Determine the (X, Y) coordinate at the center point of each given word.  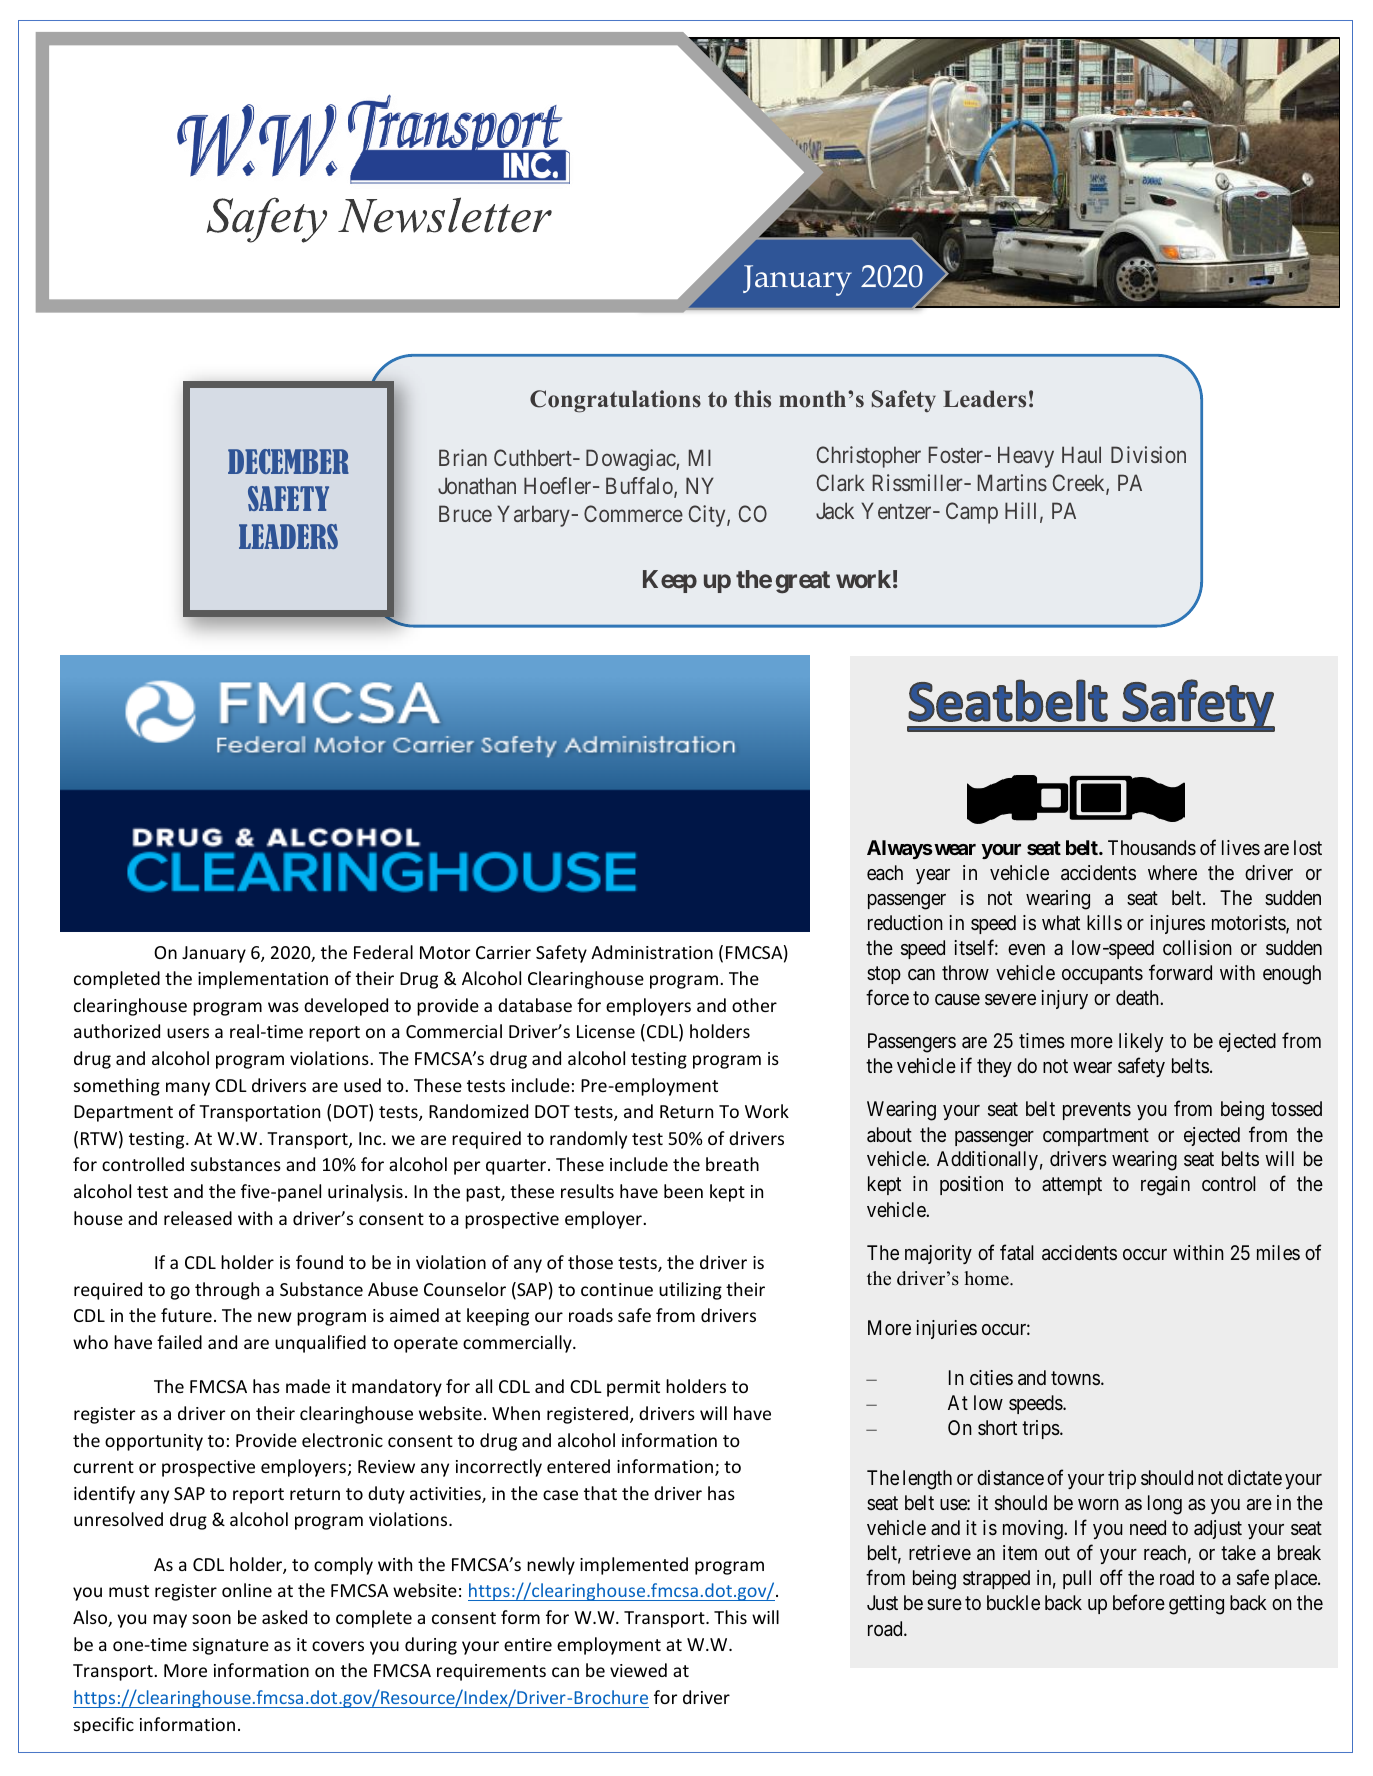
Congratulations (615, 401)
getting (1196, 1605)
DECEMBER (288, 461)
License (606, 1031)
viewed (638, 1670)
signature (231, 1646)
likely (1141, 1042)
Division (1148, 454)
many (188, 1089)
